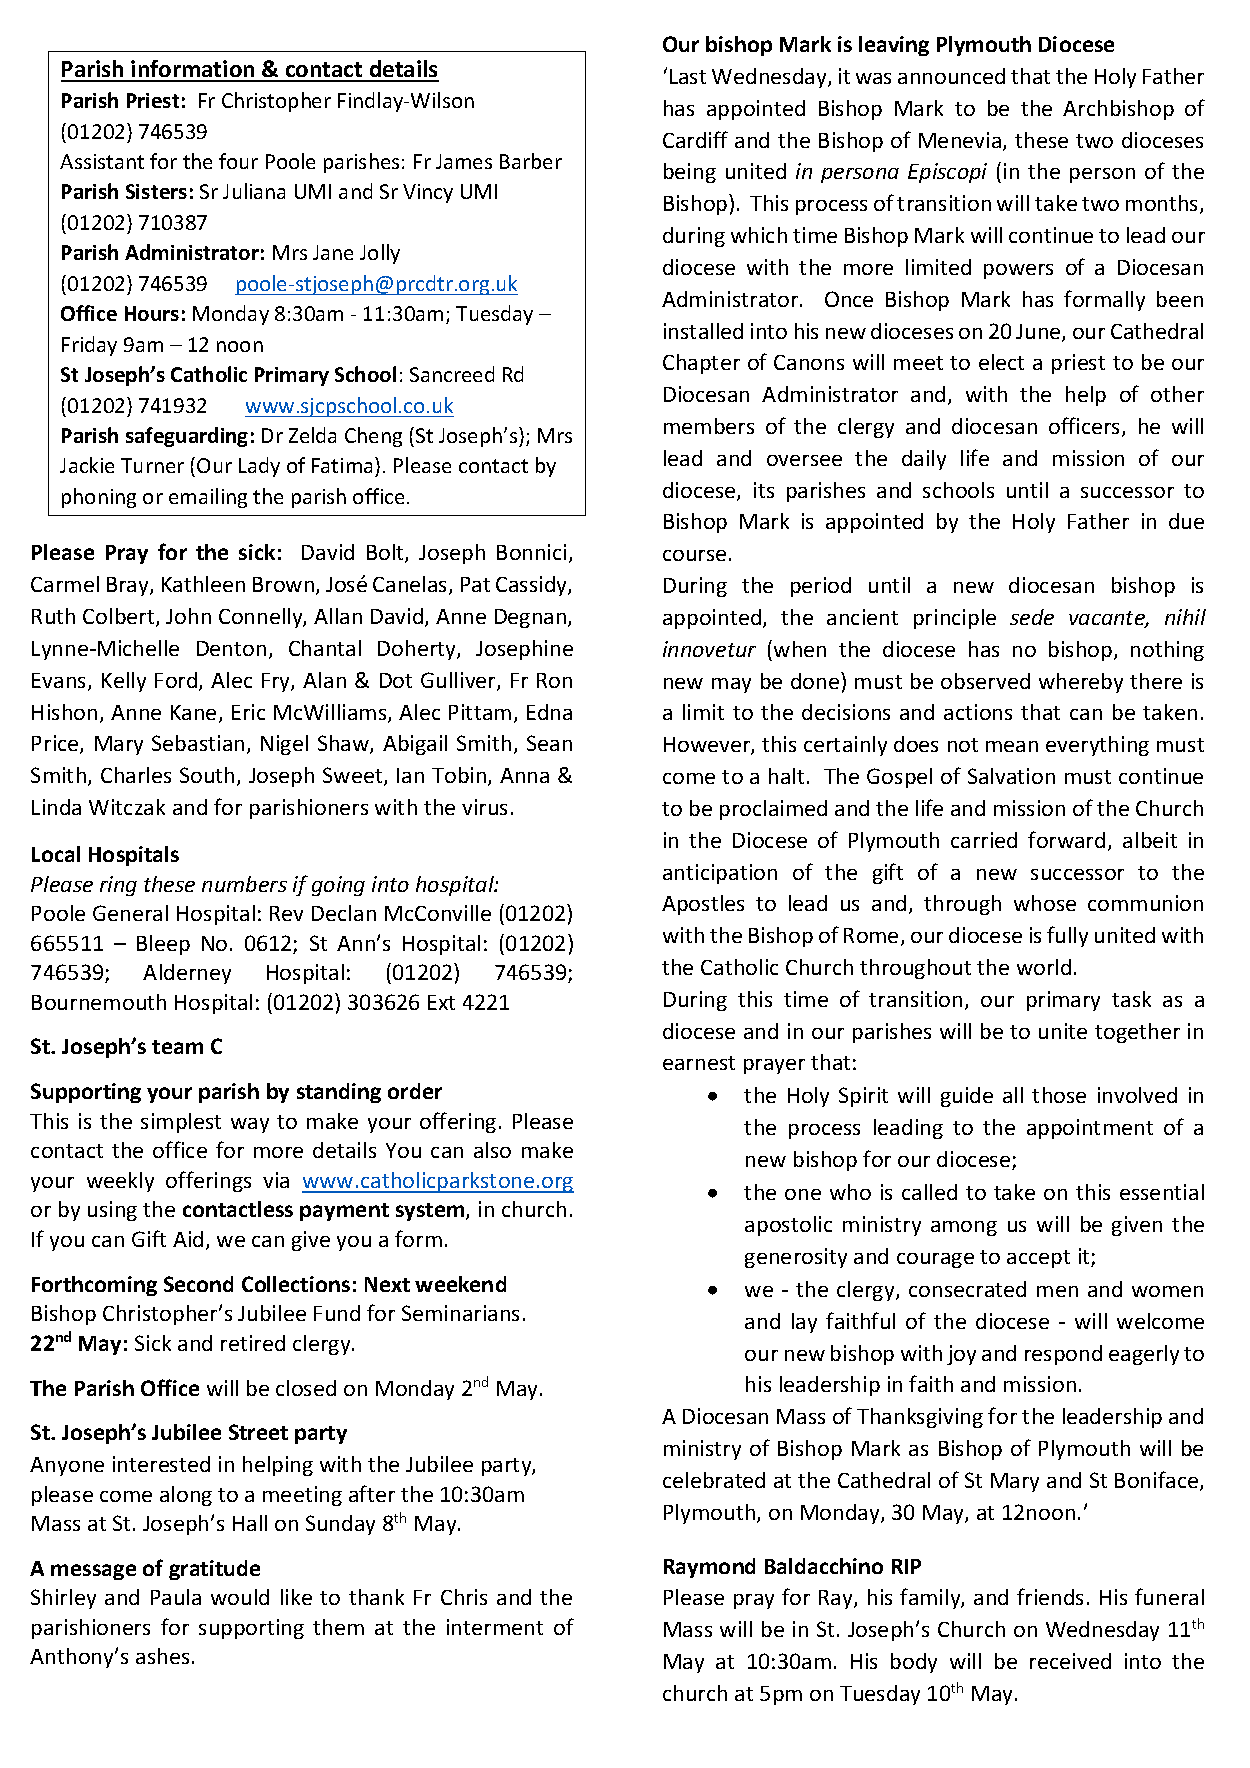  Describe the element at coordinates (688, 76) in the page. I see `Last` at that location.
